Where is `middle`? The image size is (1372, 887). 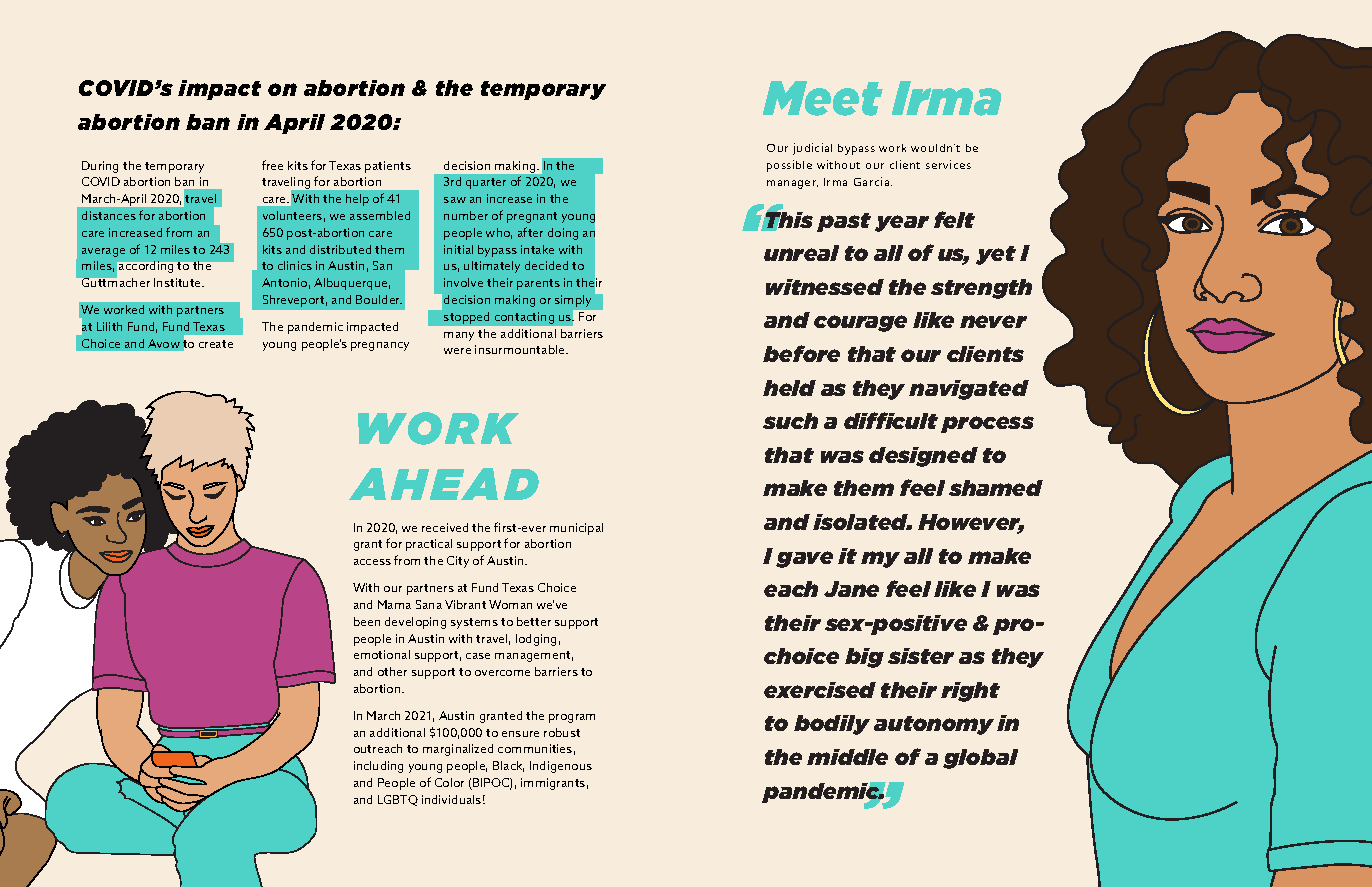 middle is located at coordinates (847, 757).
